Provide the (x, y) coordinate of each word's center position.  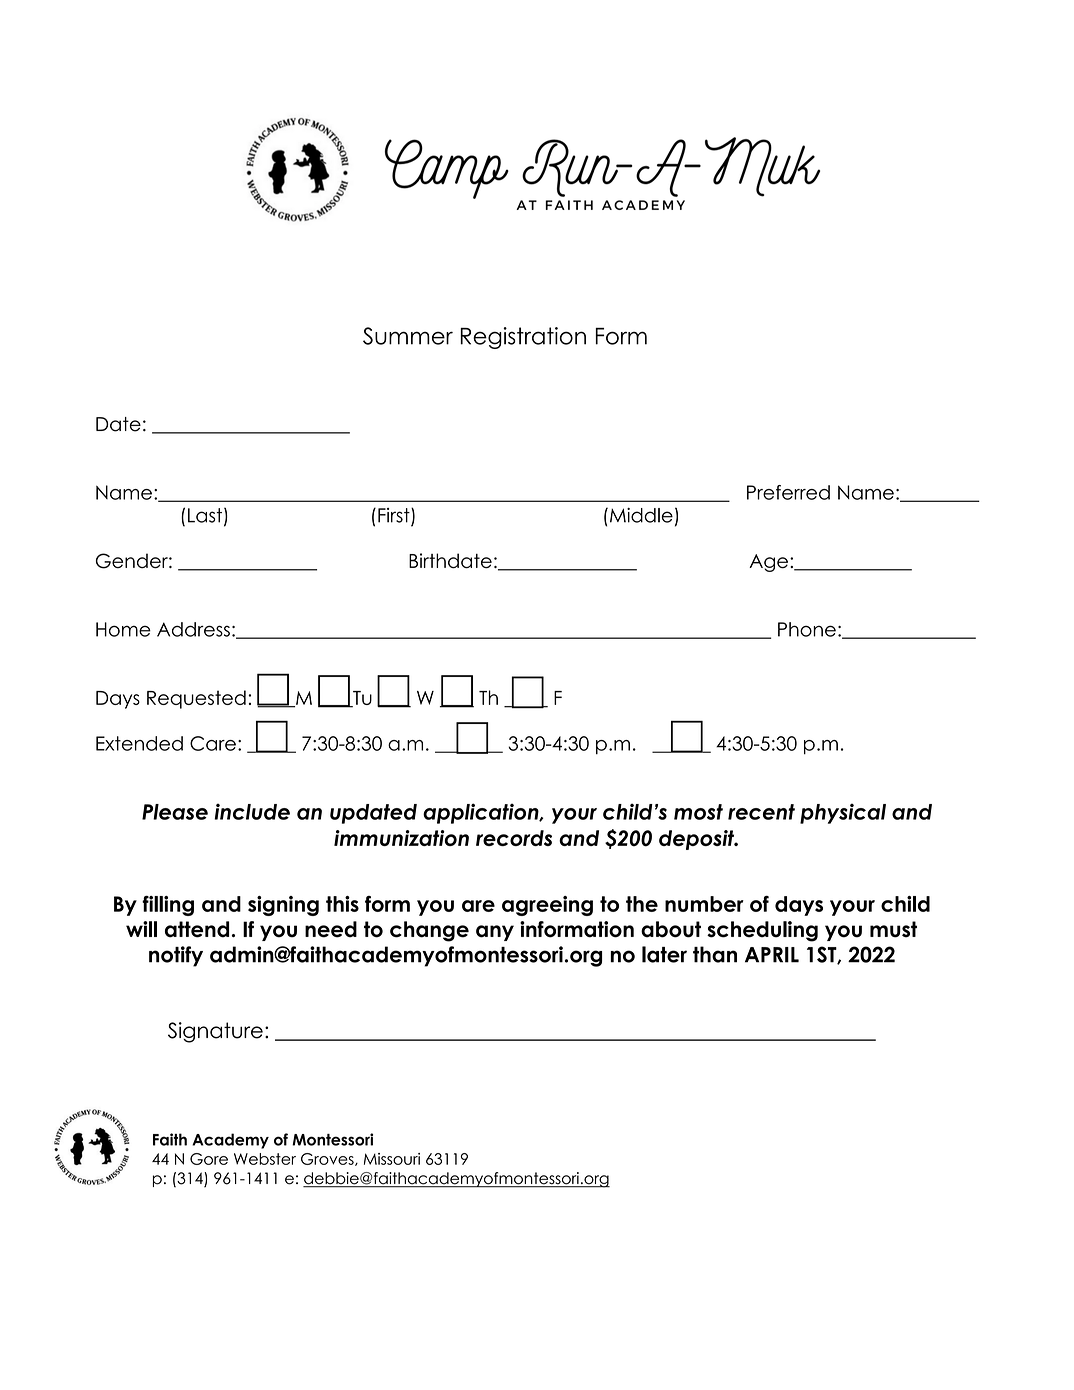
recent (761, 812)
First (395, 516)
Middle (641, 515)
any (495, 933)
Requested (196, 699)
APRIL (772, 955)
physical (843, 813)
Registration (523, 338)
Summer (408, 336)
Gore (209, 1159)
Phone (807, 629)
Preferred (788, 492)
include (252, 811)
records (514, 838)
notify (176, 956)
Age (769, 563)
